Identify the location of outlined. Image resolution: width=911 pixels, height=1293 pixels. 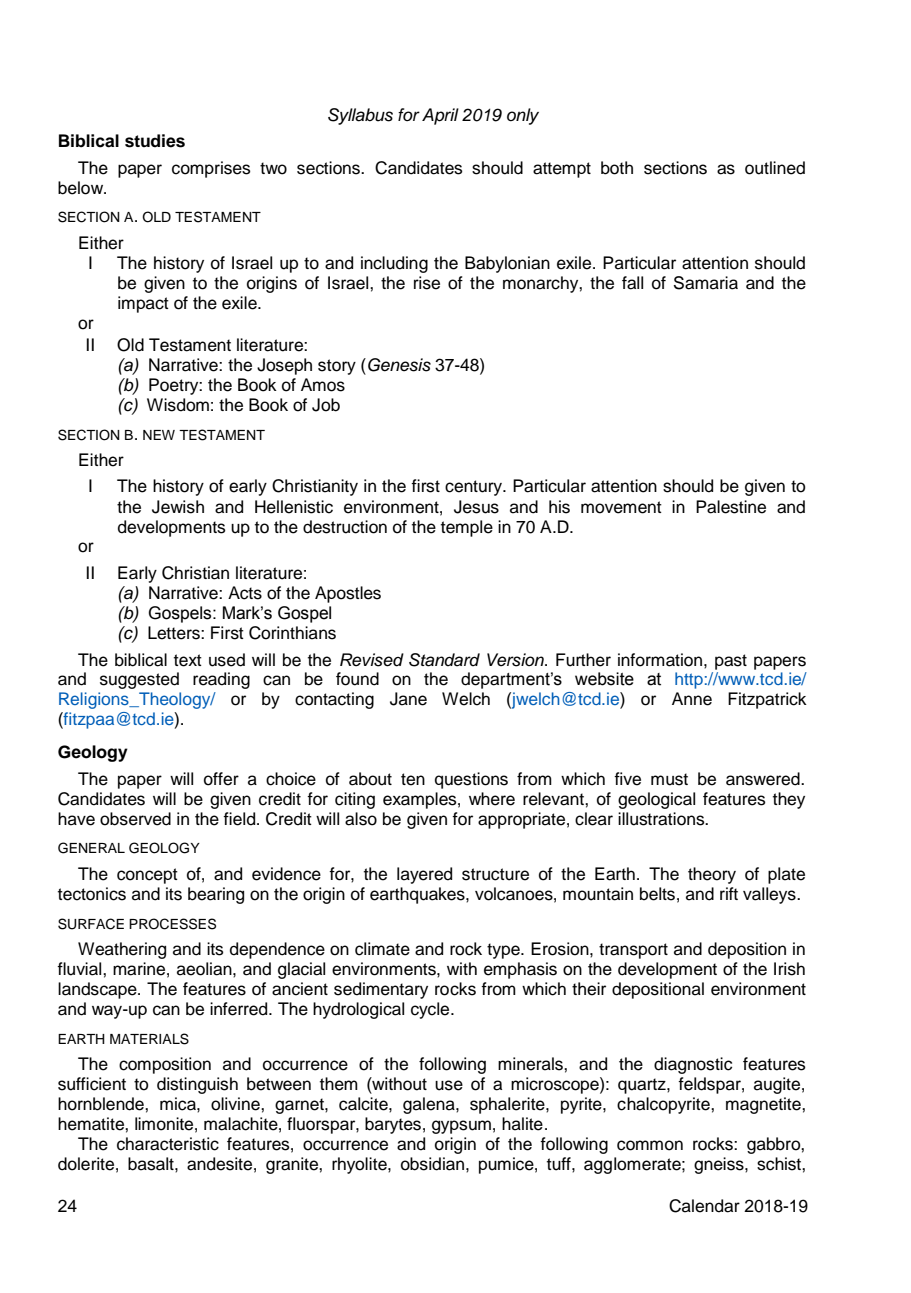
(775, 168).
